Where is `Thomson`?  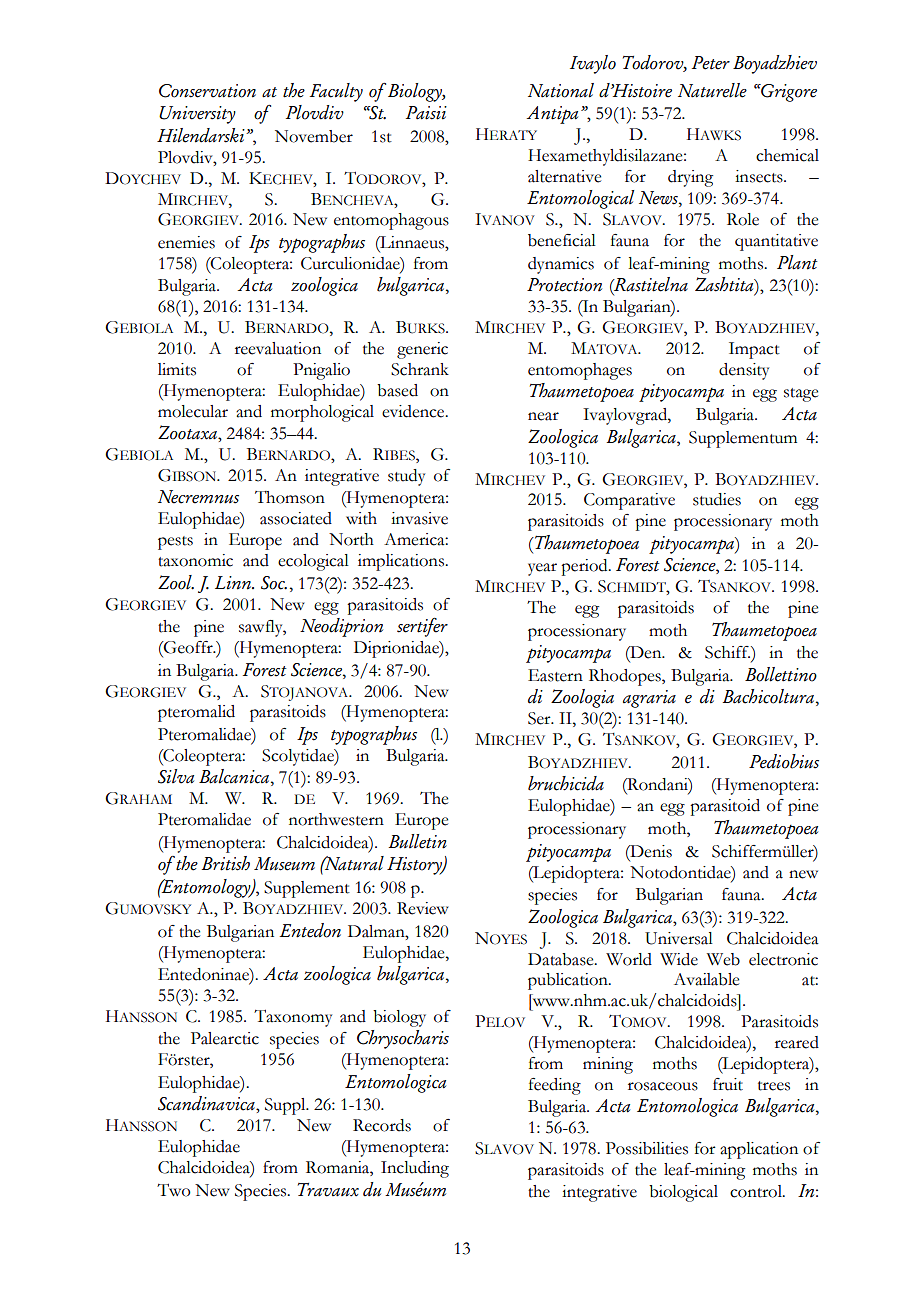 Thomson is located at coordinates (290, 497).
